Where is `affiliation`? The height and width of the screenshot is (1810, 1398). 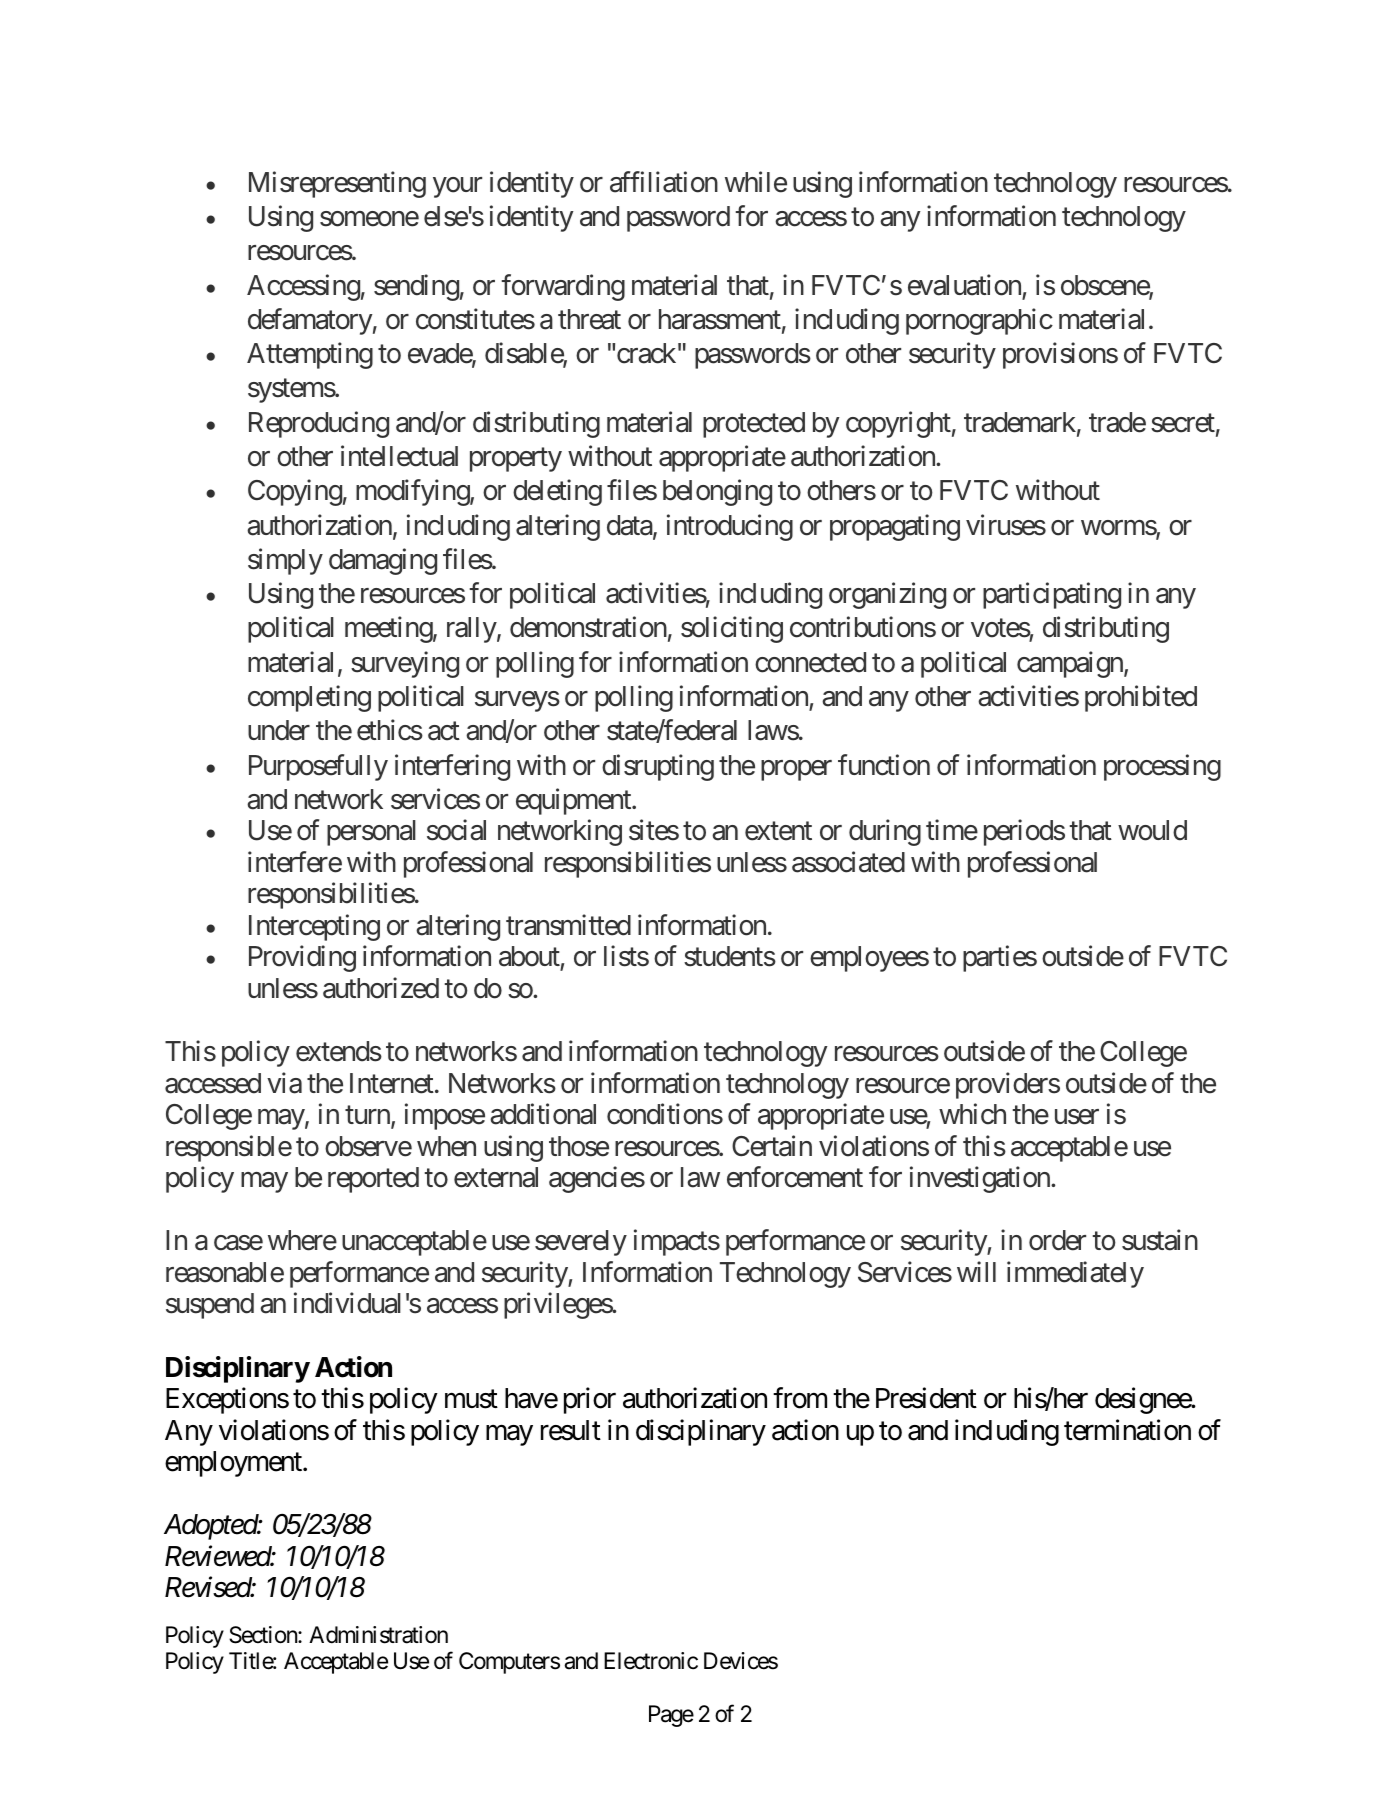
affiliation is located at coordinates (664, 182).
